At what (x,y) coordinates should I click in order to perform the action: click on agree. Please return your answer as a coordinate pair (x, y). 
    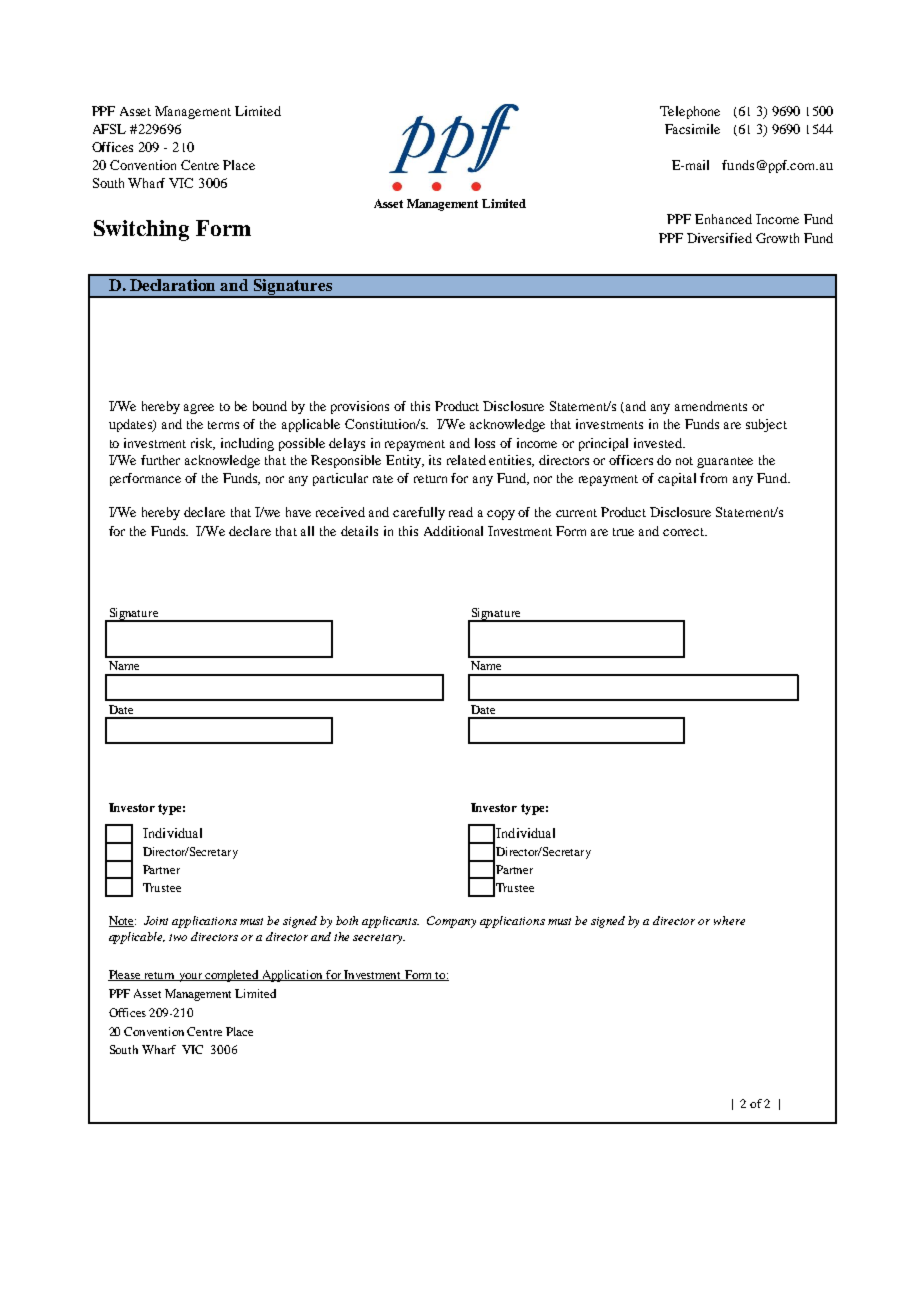
    Looking at the image, I should click on (199, 409).
